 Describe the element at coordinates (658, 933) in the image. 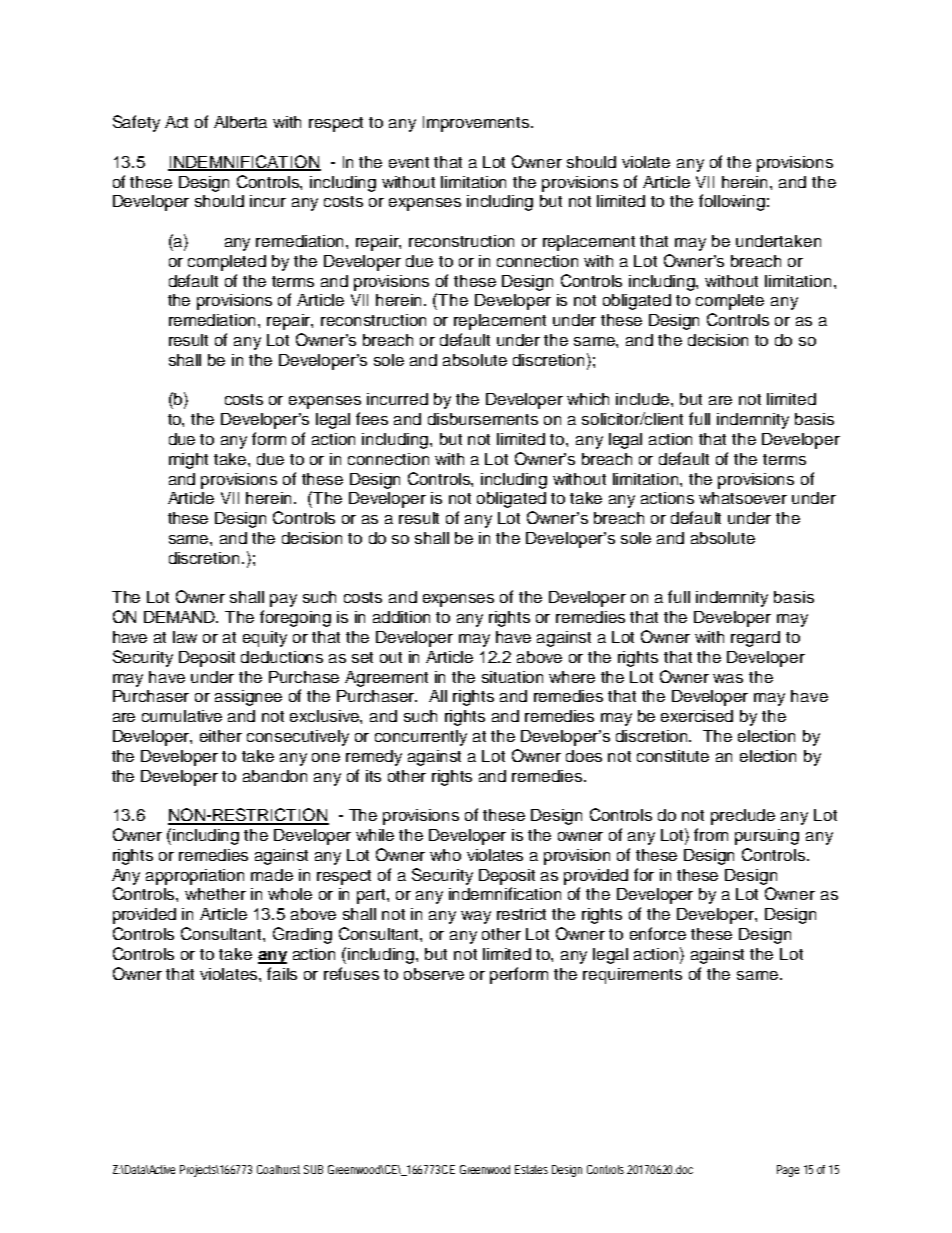

I see `enforce` at that location.
